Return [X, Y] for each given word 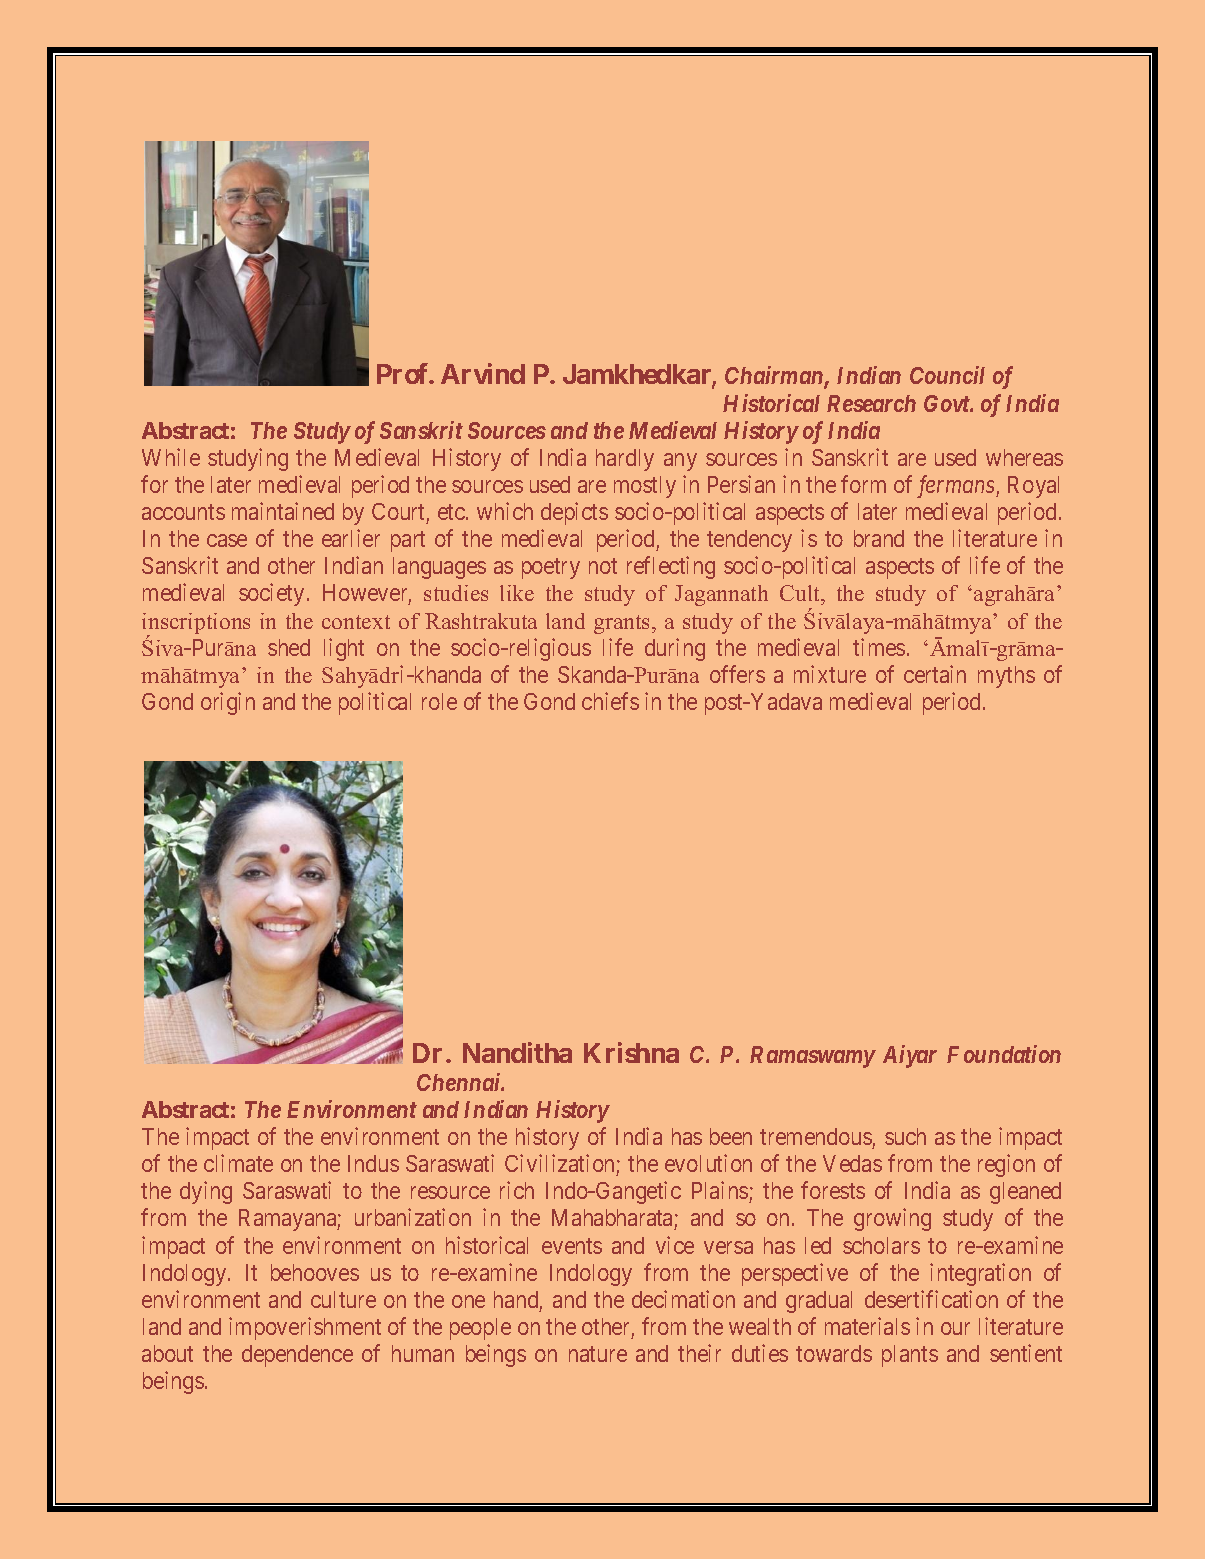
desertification [931, 1299]
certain [935, 674]
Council [947, 375]
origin [228, 703]
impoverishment [305, 1328]
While [171, 457]
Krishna [631, 1052]
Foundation [1004, 1054]
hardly [625, 460]
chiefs [610, 701]
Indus [373, 1163]
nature [598, 1354]
